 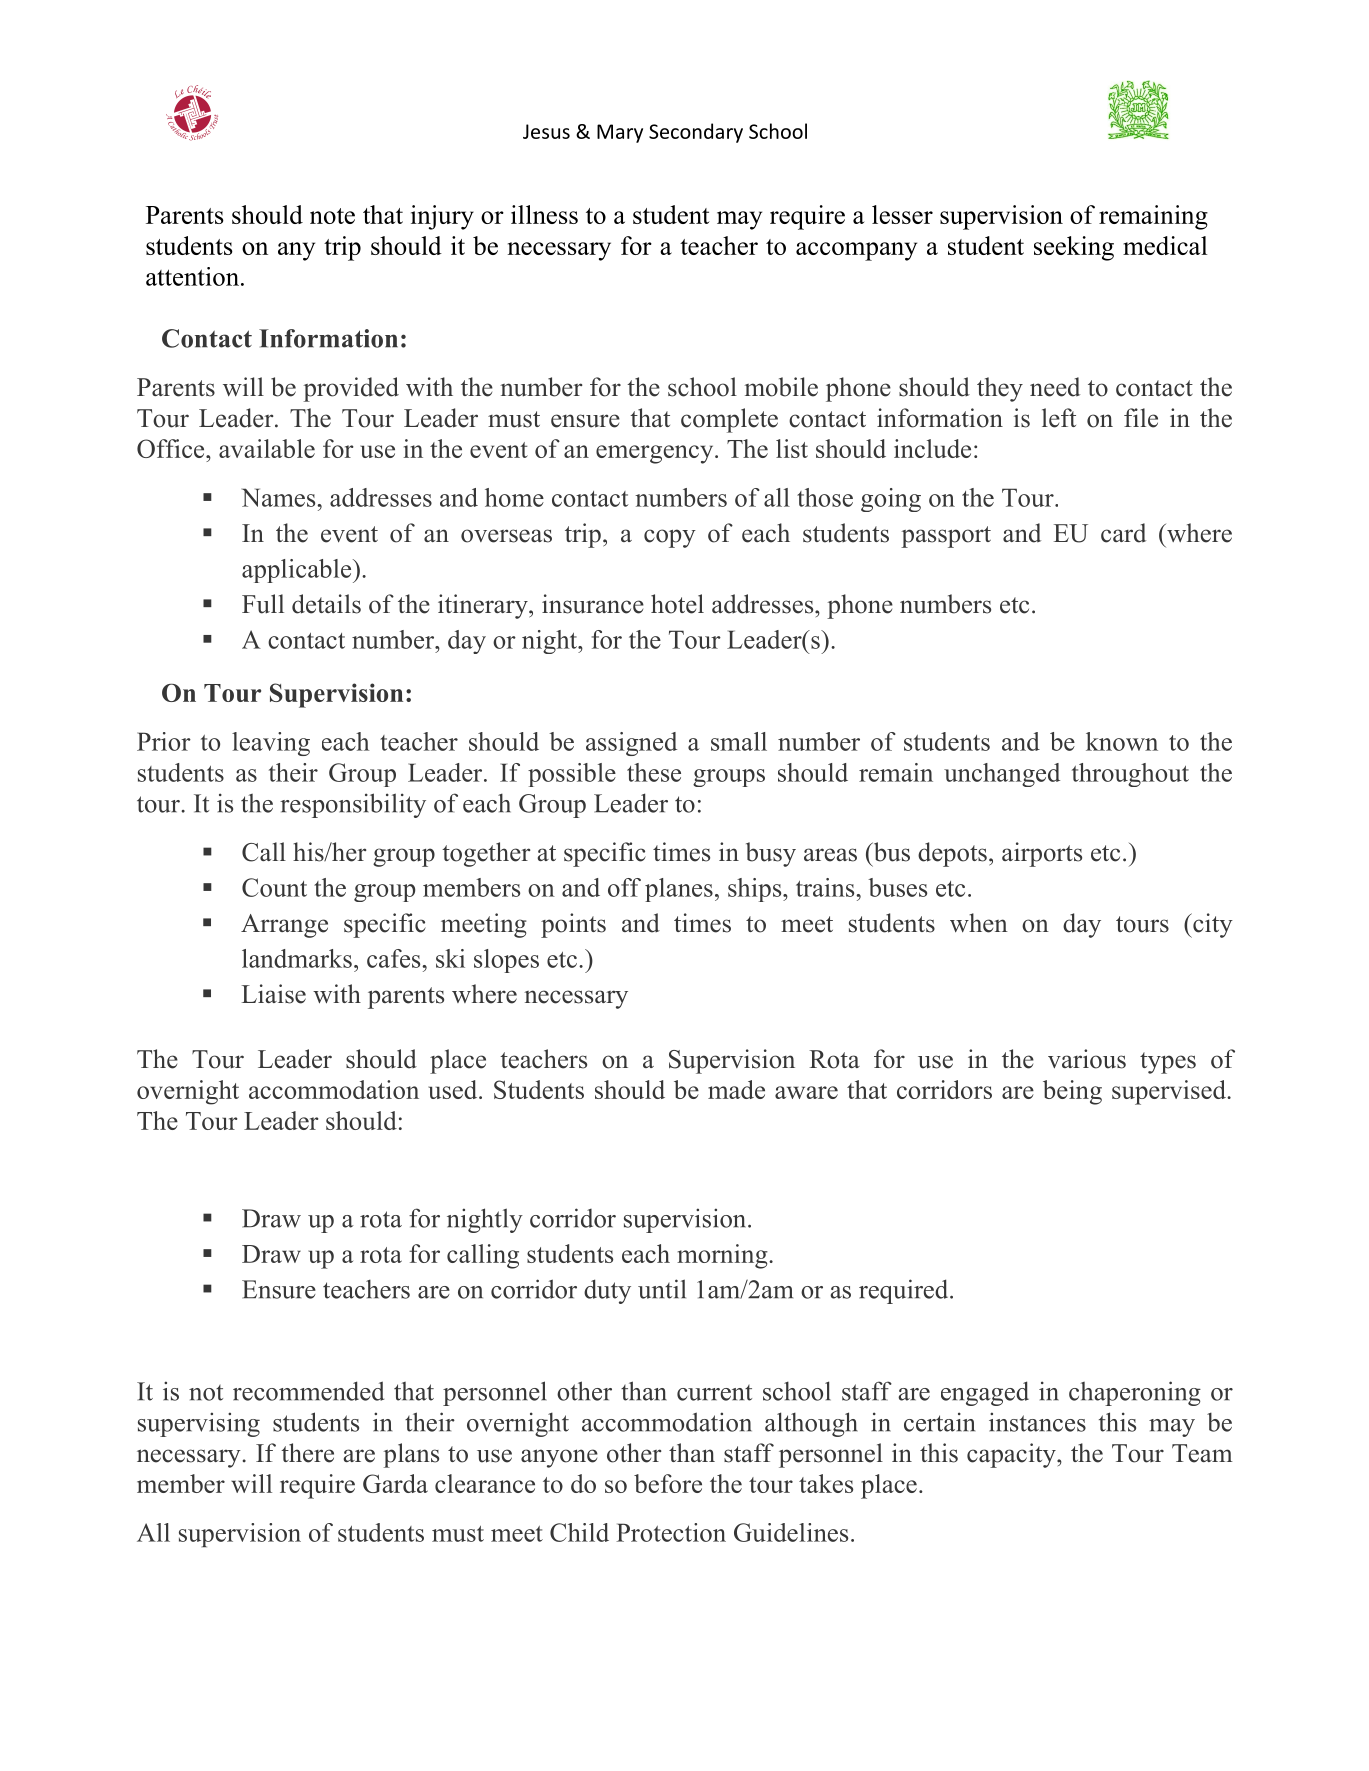 What do you see at coordinates (1074, 248) in the screenshot?
I see `seeking` at bounding box center [1074, 248].
